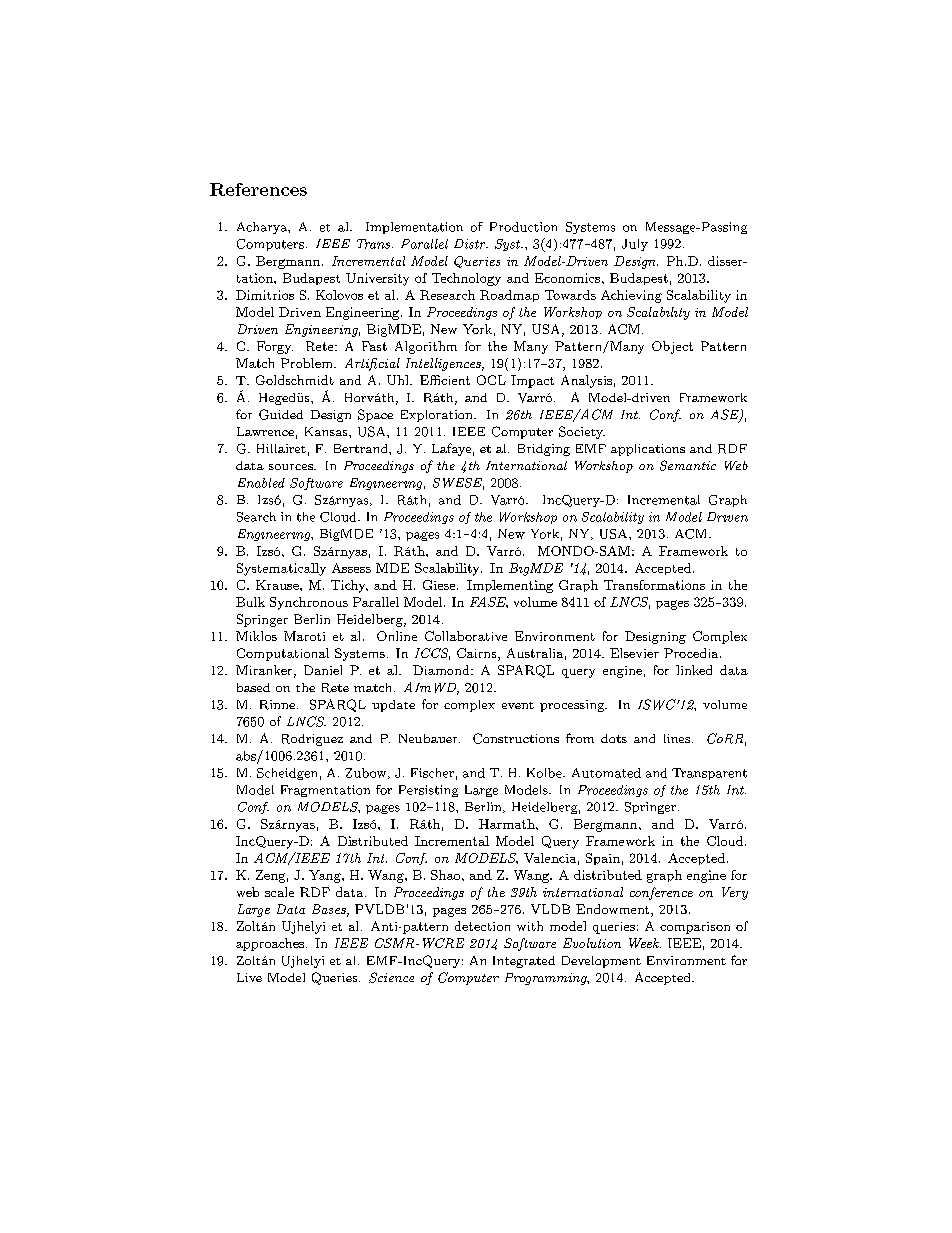  What do you see at coordinates (271, 944) in the screenshot?
I see `approaches` at bounding box center [271, 944].
